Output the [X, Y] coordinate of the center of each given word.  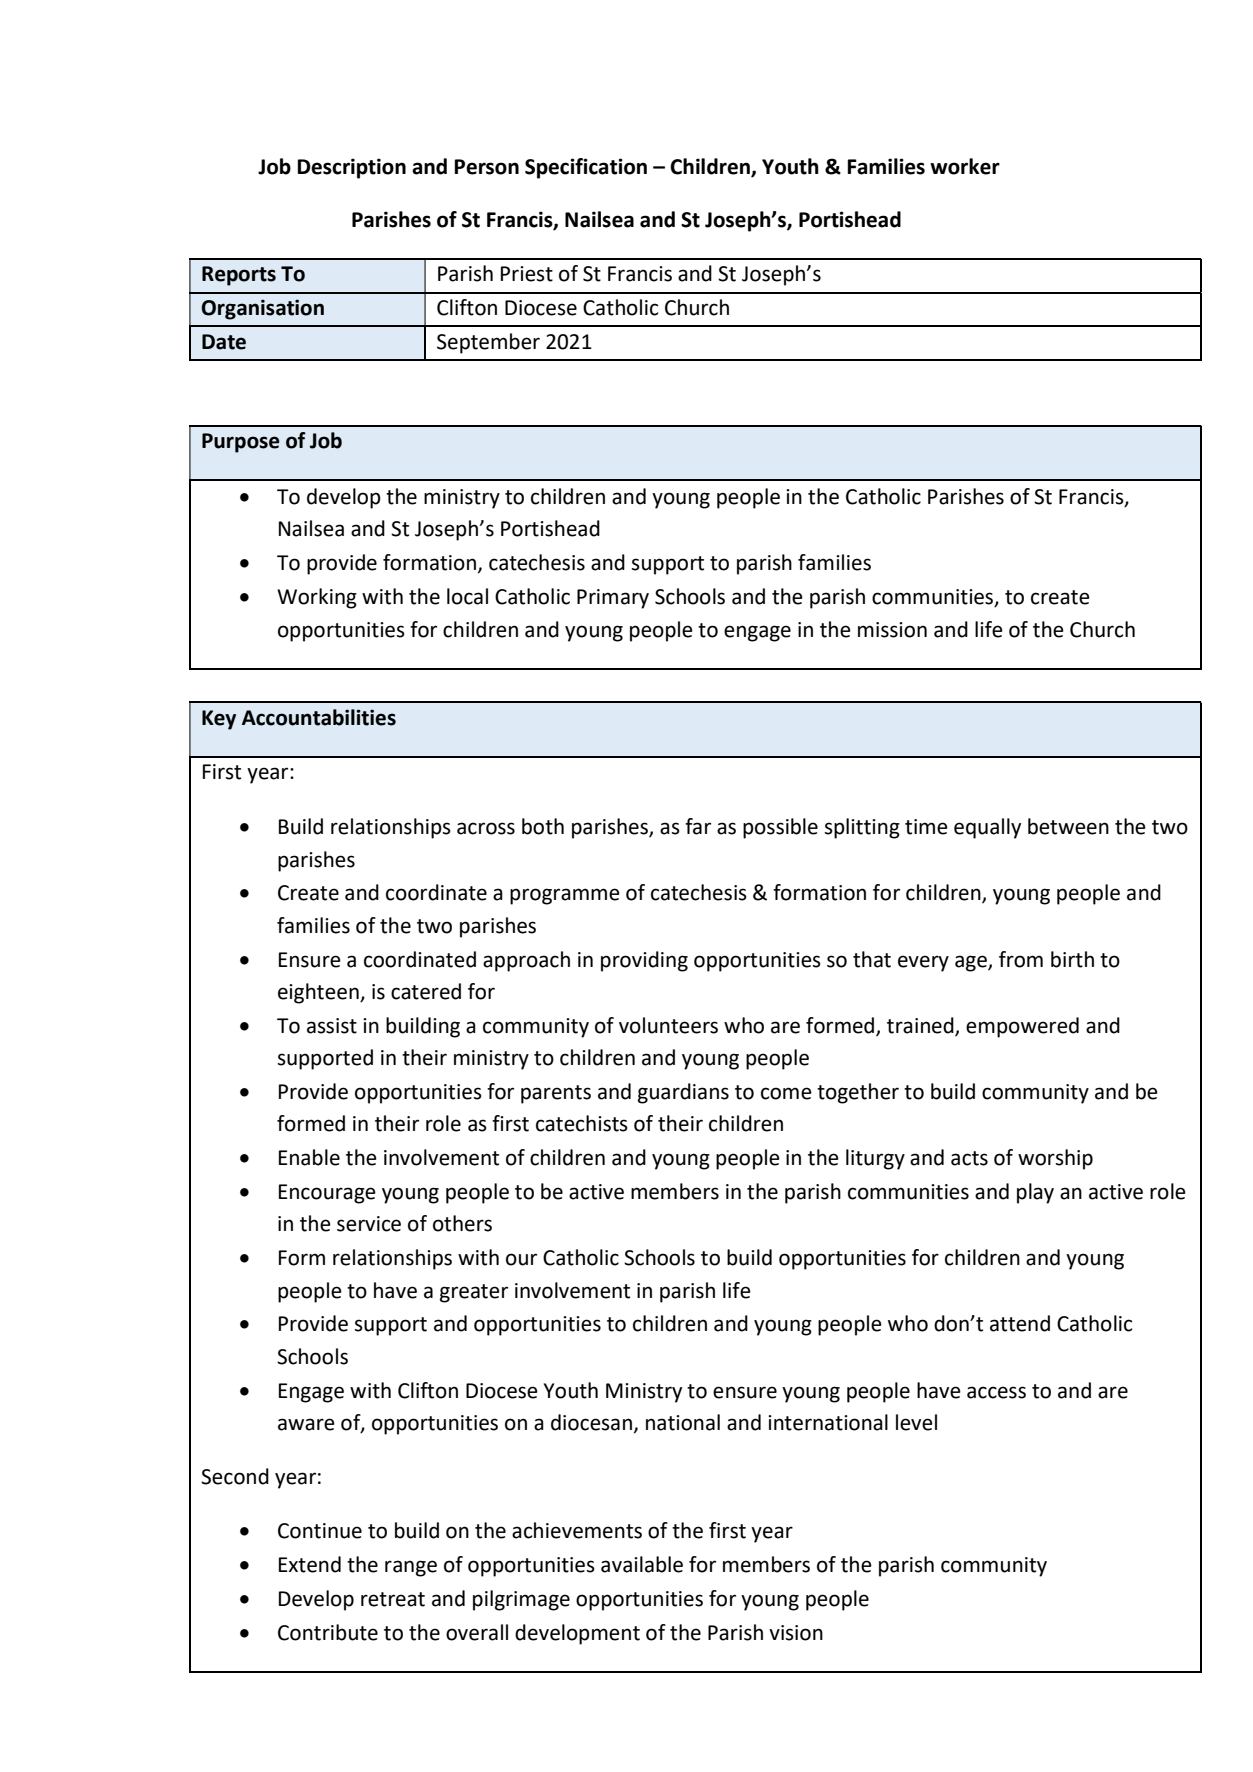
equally [987, 828]
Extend [310, 1564]
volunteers [668, 1025]
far [698, 826]
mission [892, 630]
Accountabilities [319, 717]
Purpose [241, 443]
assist [332, 1026]
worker [965, 166]
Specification [586, 168]
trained [921, 1026]
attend [1020, 1323]
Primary [613, 599]
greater [474, 1293]
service [369, 1224]
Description [351, 168]
